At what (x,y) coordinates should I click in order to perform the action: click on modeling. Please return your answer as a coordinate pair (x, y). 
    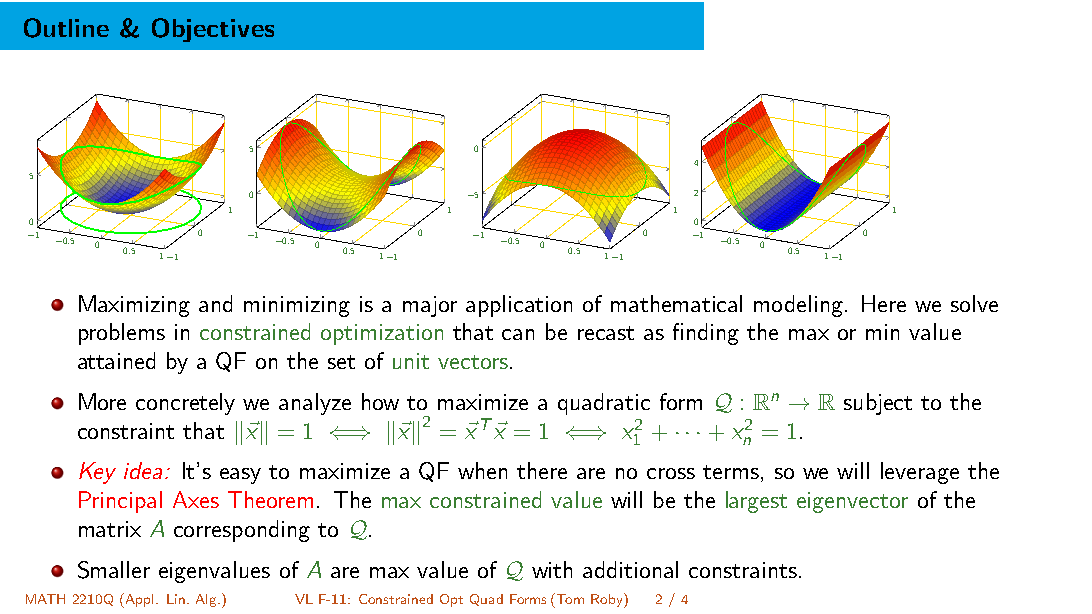
    Looking at the image, I should click on (800, 306).
